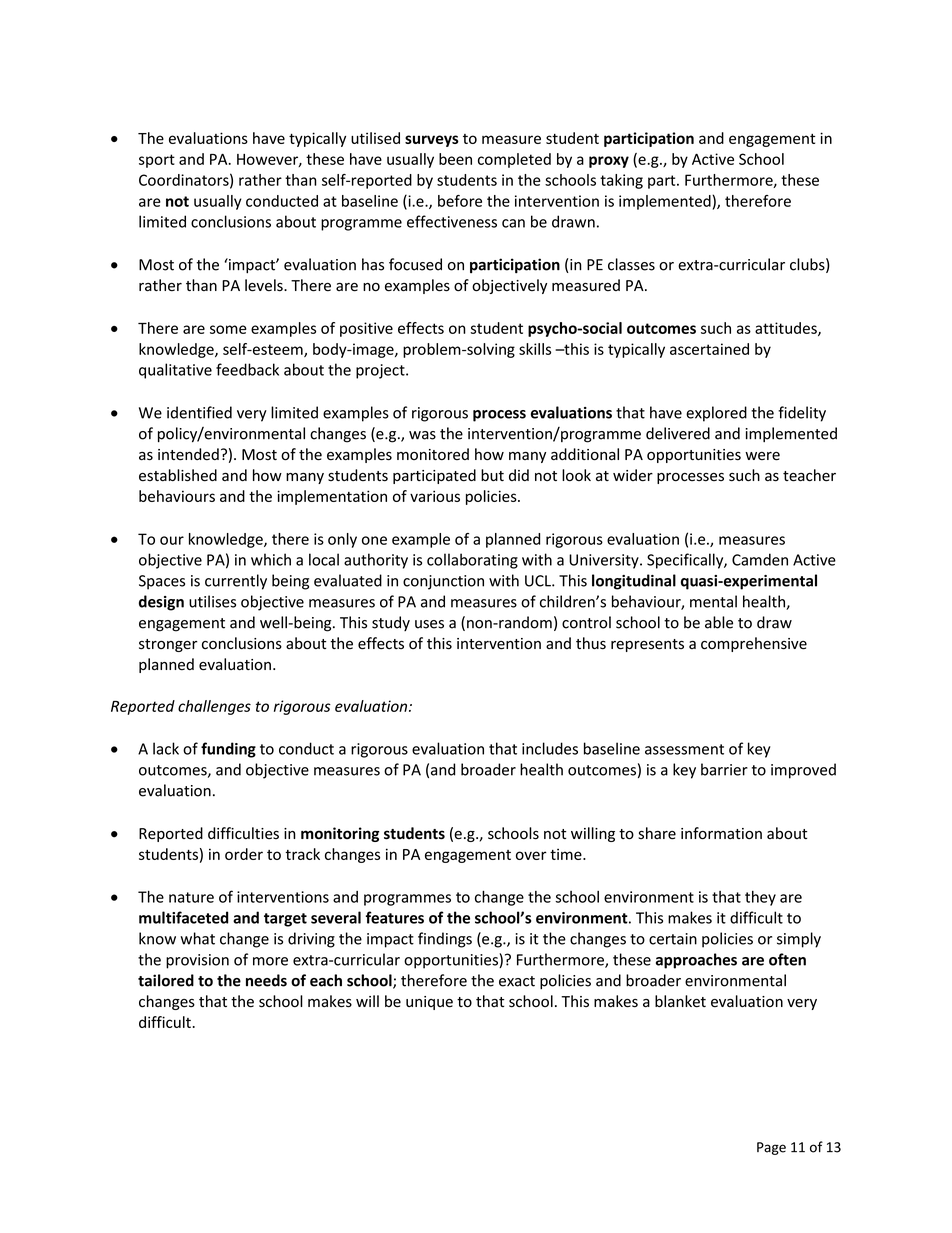 Image resolution: width=952 pixels, height=1233 pixels. I want to click on unique, so click(429, 1003).
